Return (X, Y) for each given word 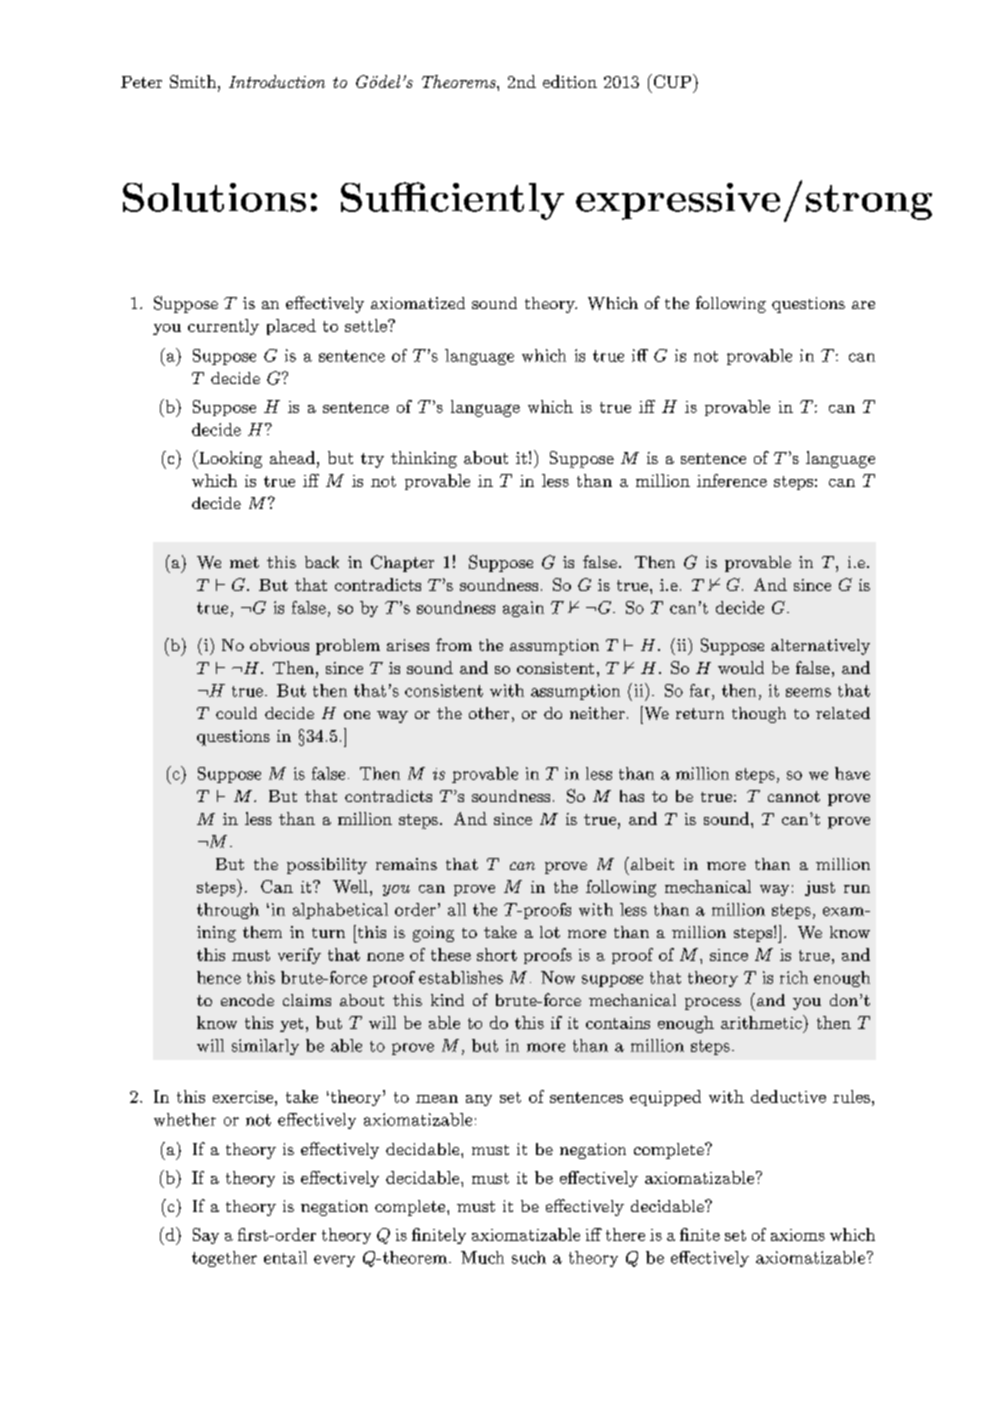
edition (570, 81)
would (741, 667)
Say (206, 1236)
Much (482, 1257)
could (236, 713)
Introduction (277, 81)
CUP (671, 81)
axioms (798, 1235)
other (489, 713)
